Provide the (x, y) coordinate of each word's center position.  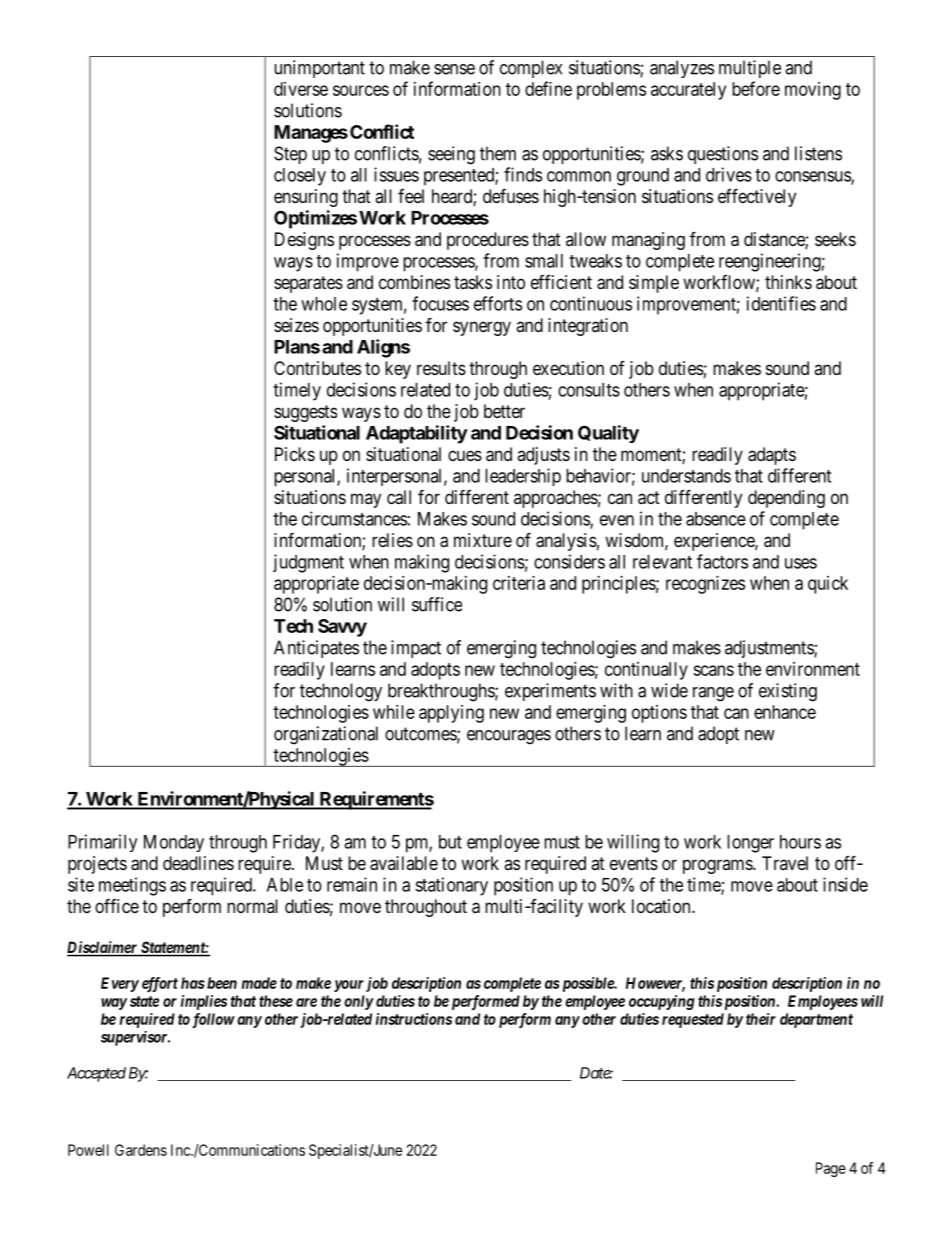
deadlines (198, 863)
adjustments (770, 649)
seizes (296, 325)
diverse (301, 89)
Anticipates (316, 649)
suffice (437, 604)
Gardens (141, 1150)
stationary (451, 886)
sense (454, 69)
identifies (781, 303)
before (756, 88)
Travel (785, 863)
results (441, 368)
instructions (414, 1019)
